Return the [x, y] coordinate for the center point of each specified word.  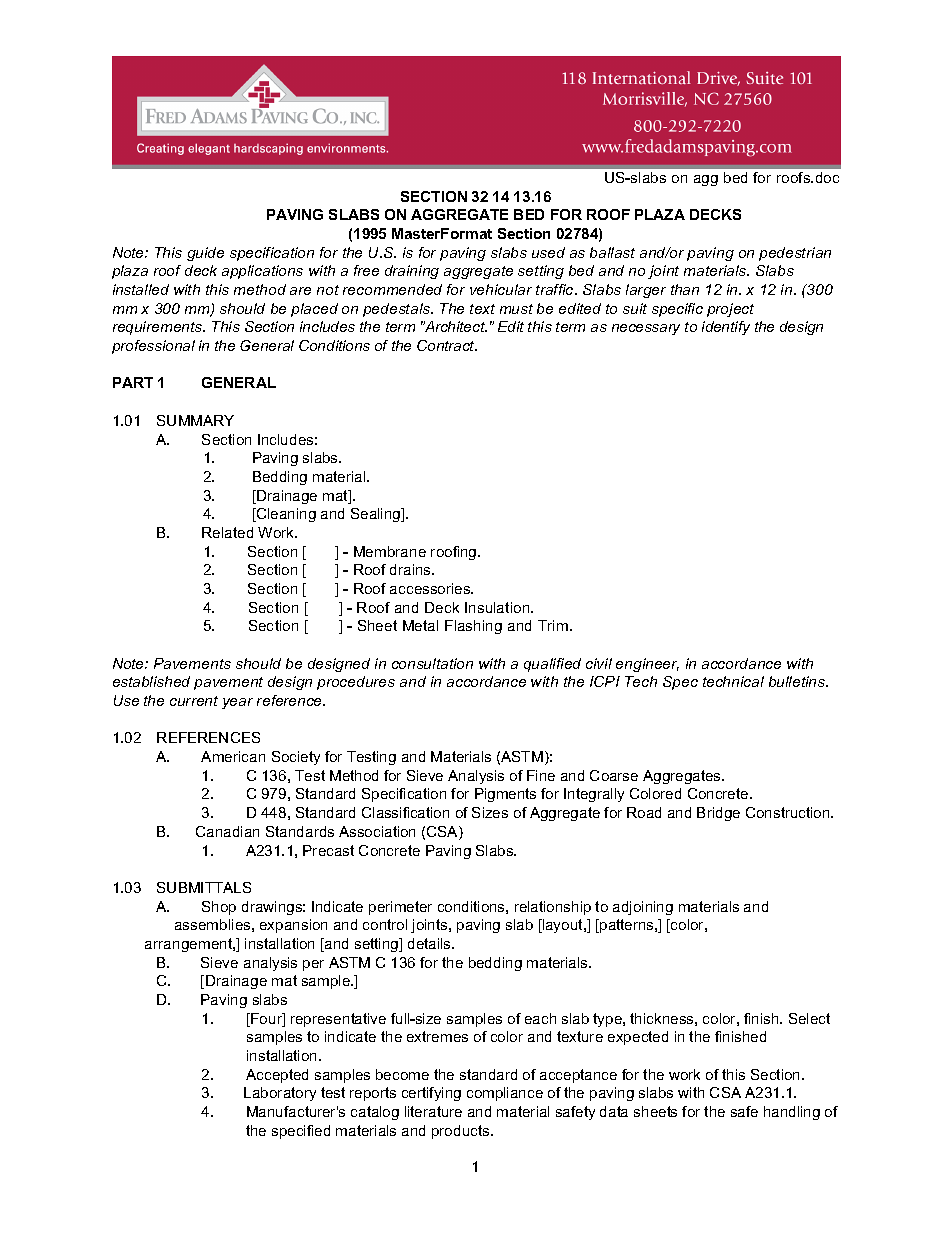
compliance [505, 1094]
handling [792, 1113]
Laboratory [280, 1094]
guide [205, 254]
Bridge [718, 814]
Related [227, 532]
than [685, 289]
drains [411, 569]
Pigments [505, 795]
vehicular [501, 289]
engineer [647, 665]
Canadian [227, 831]
